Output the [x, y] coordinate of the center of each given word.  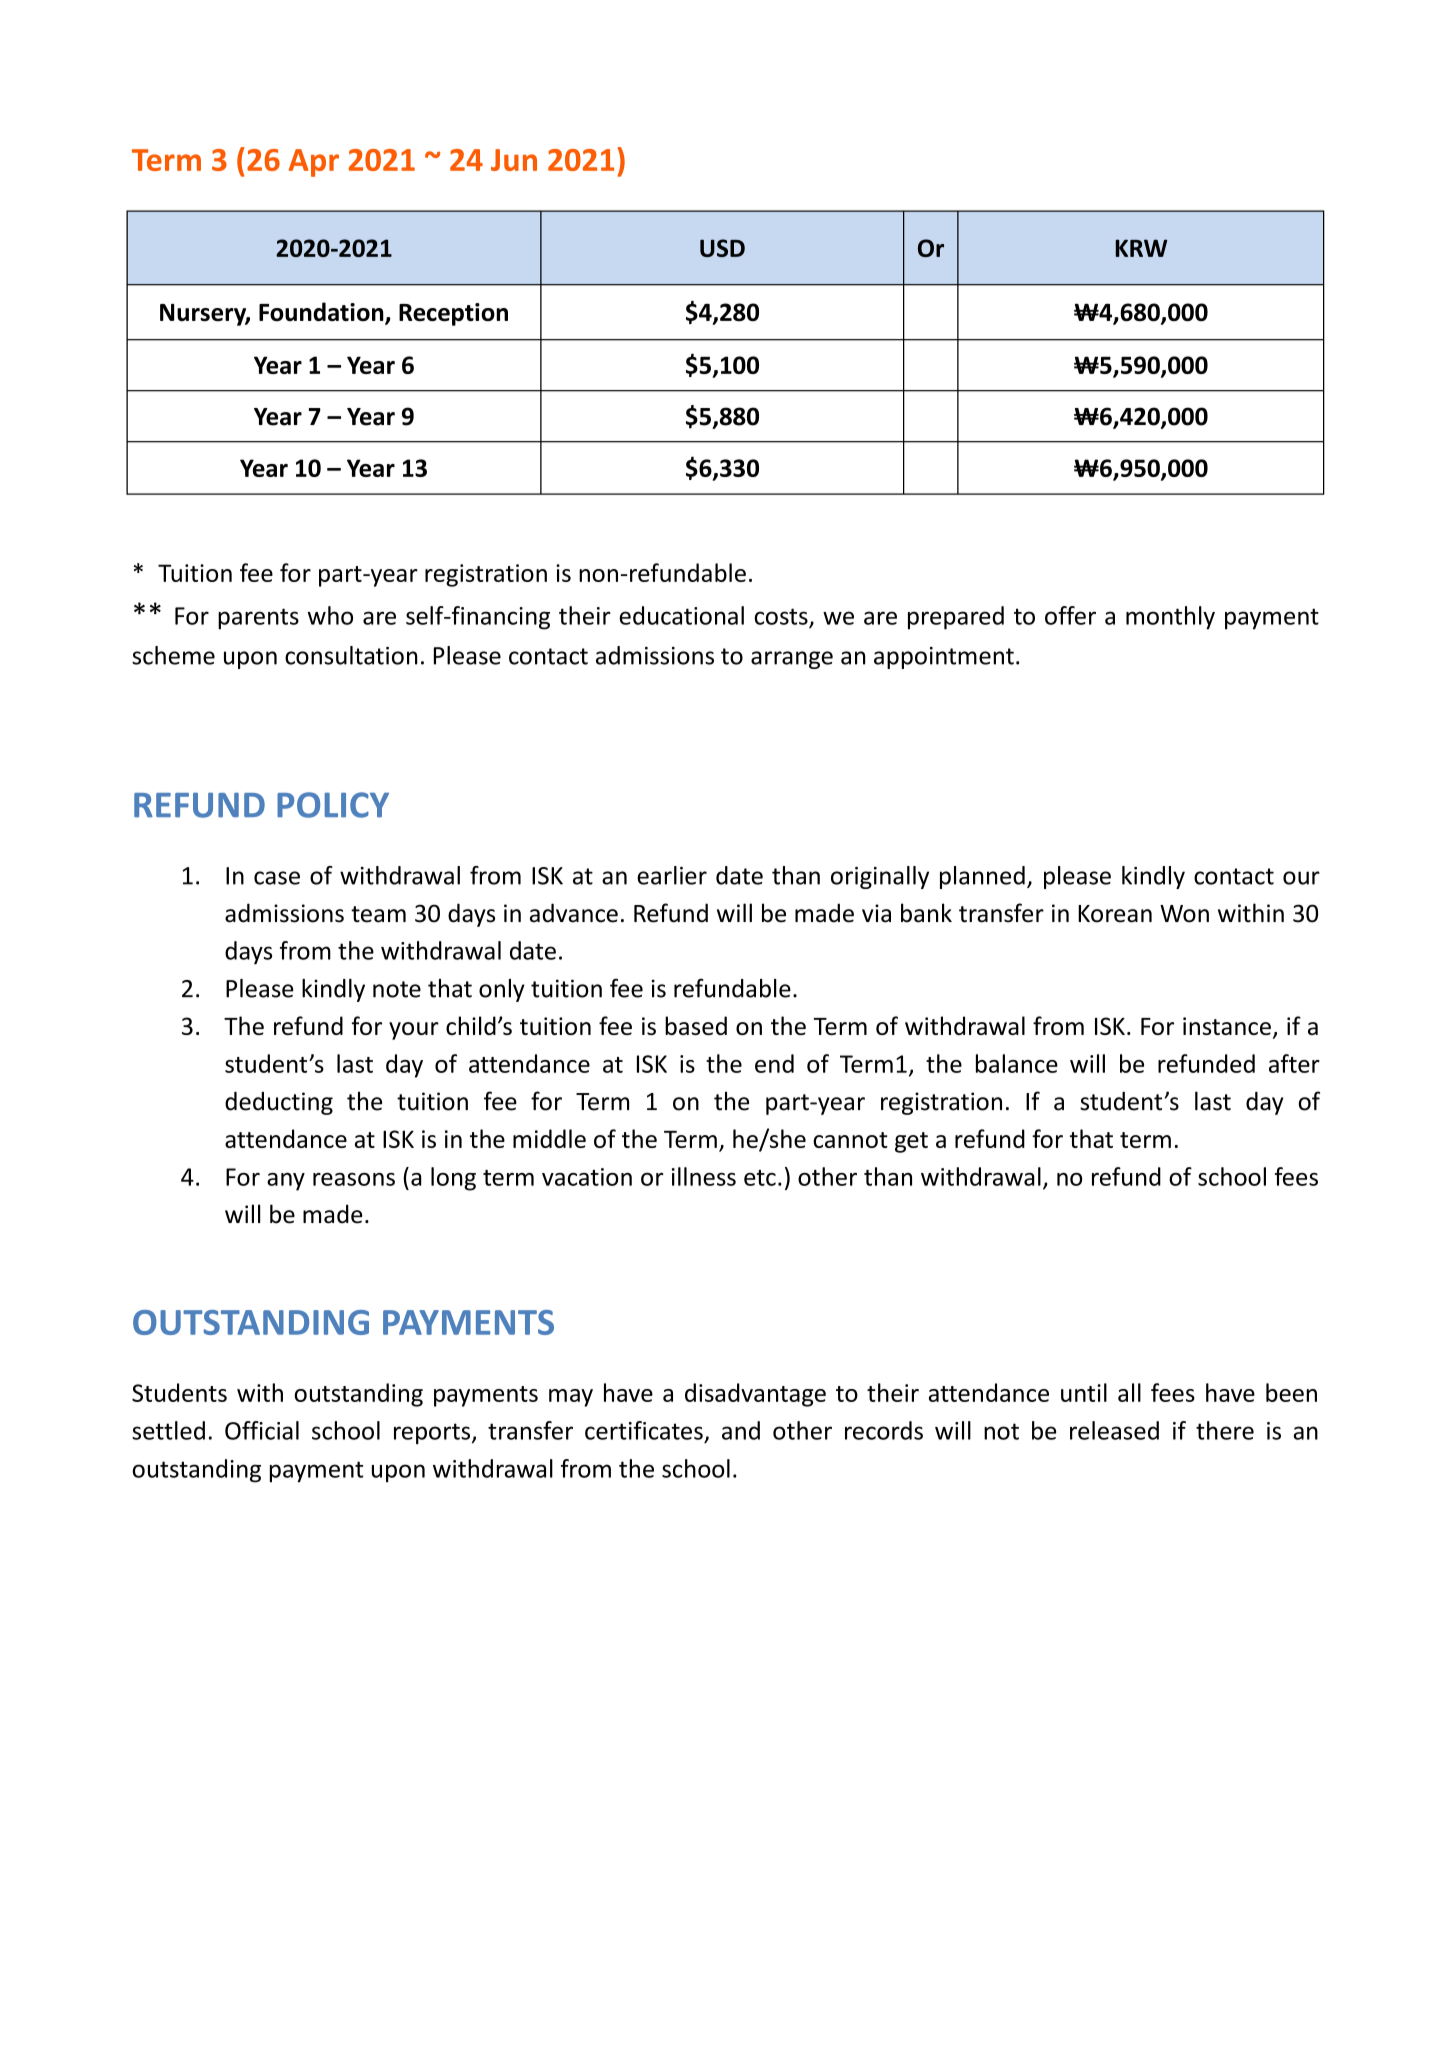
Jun [514, 160]
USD [722, 248]
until [1084, 1392]
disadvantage [755, 1395]
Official [262, 1430]
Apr [314, 163]
